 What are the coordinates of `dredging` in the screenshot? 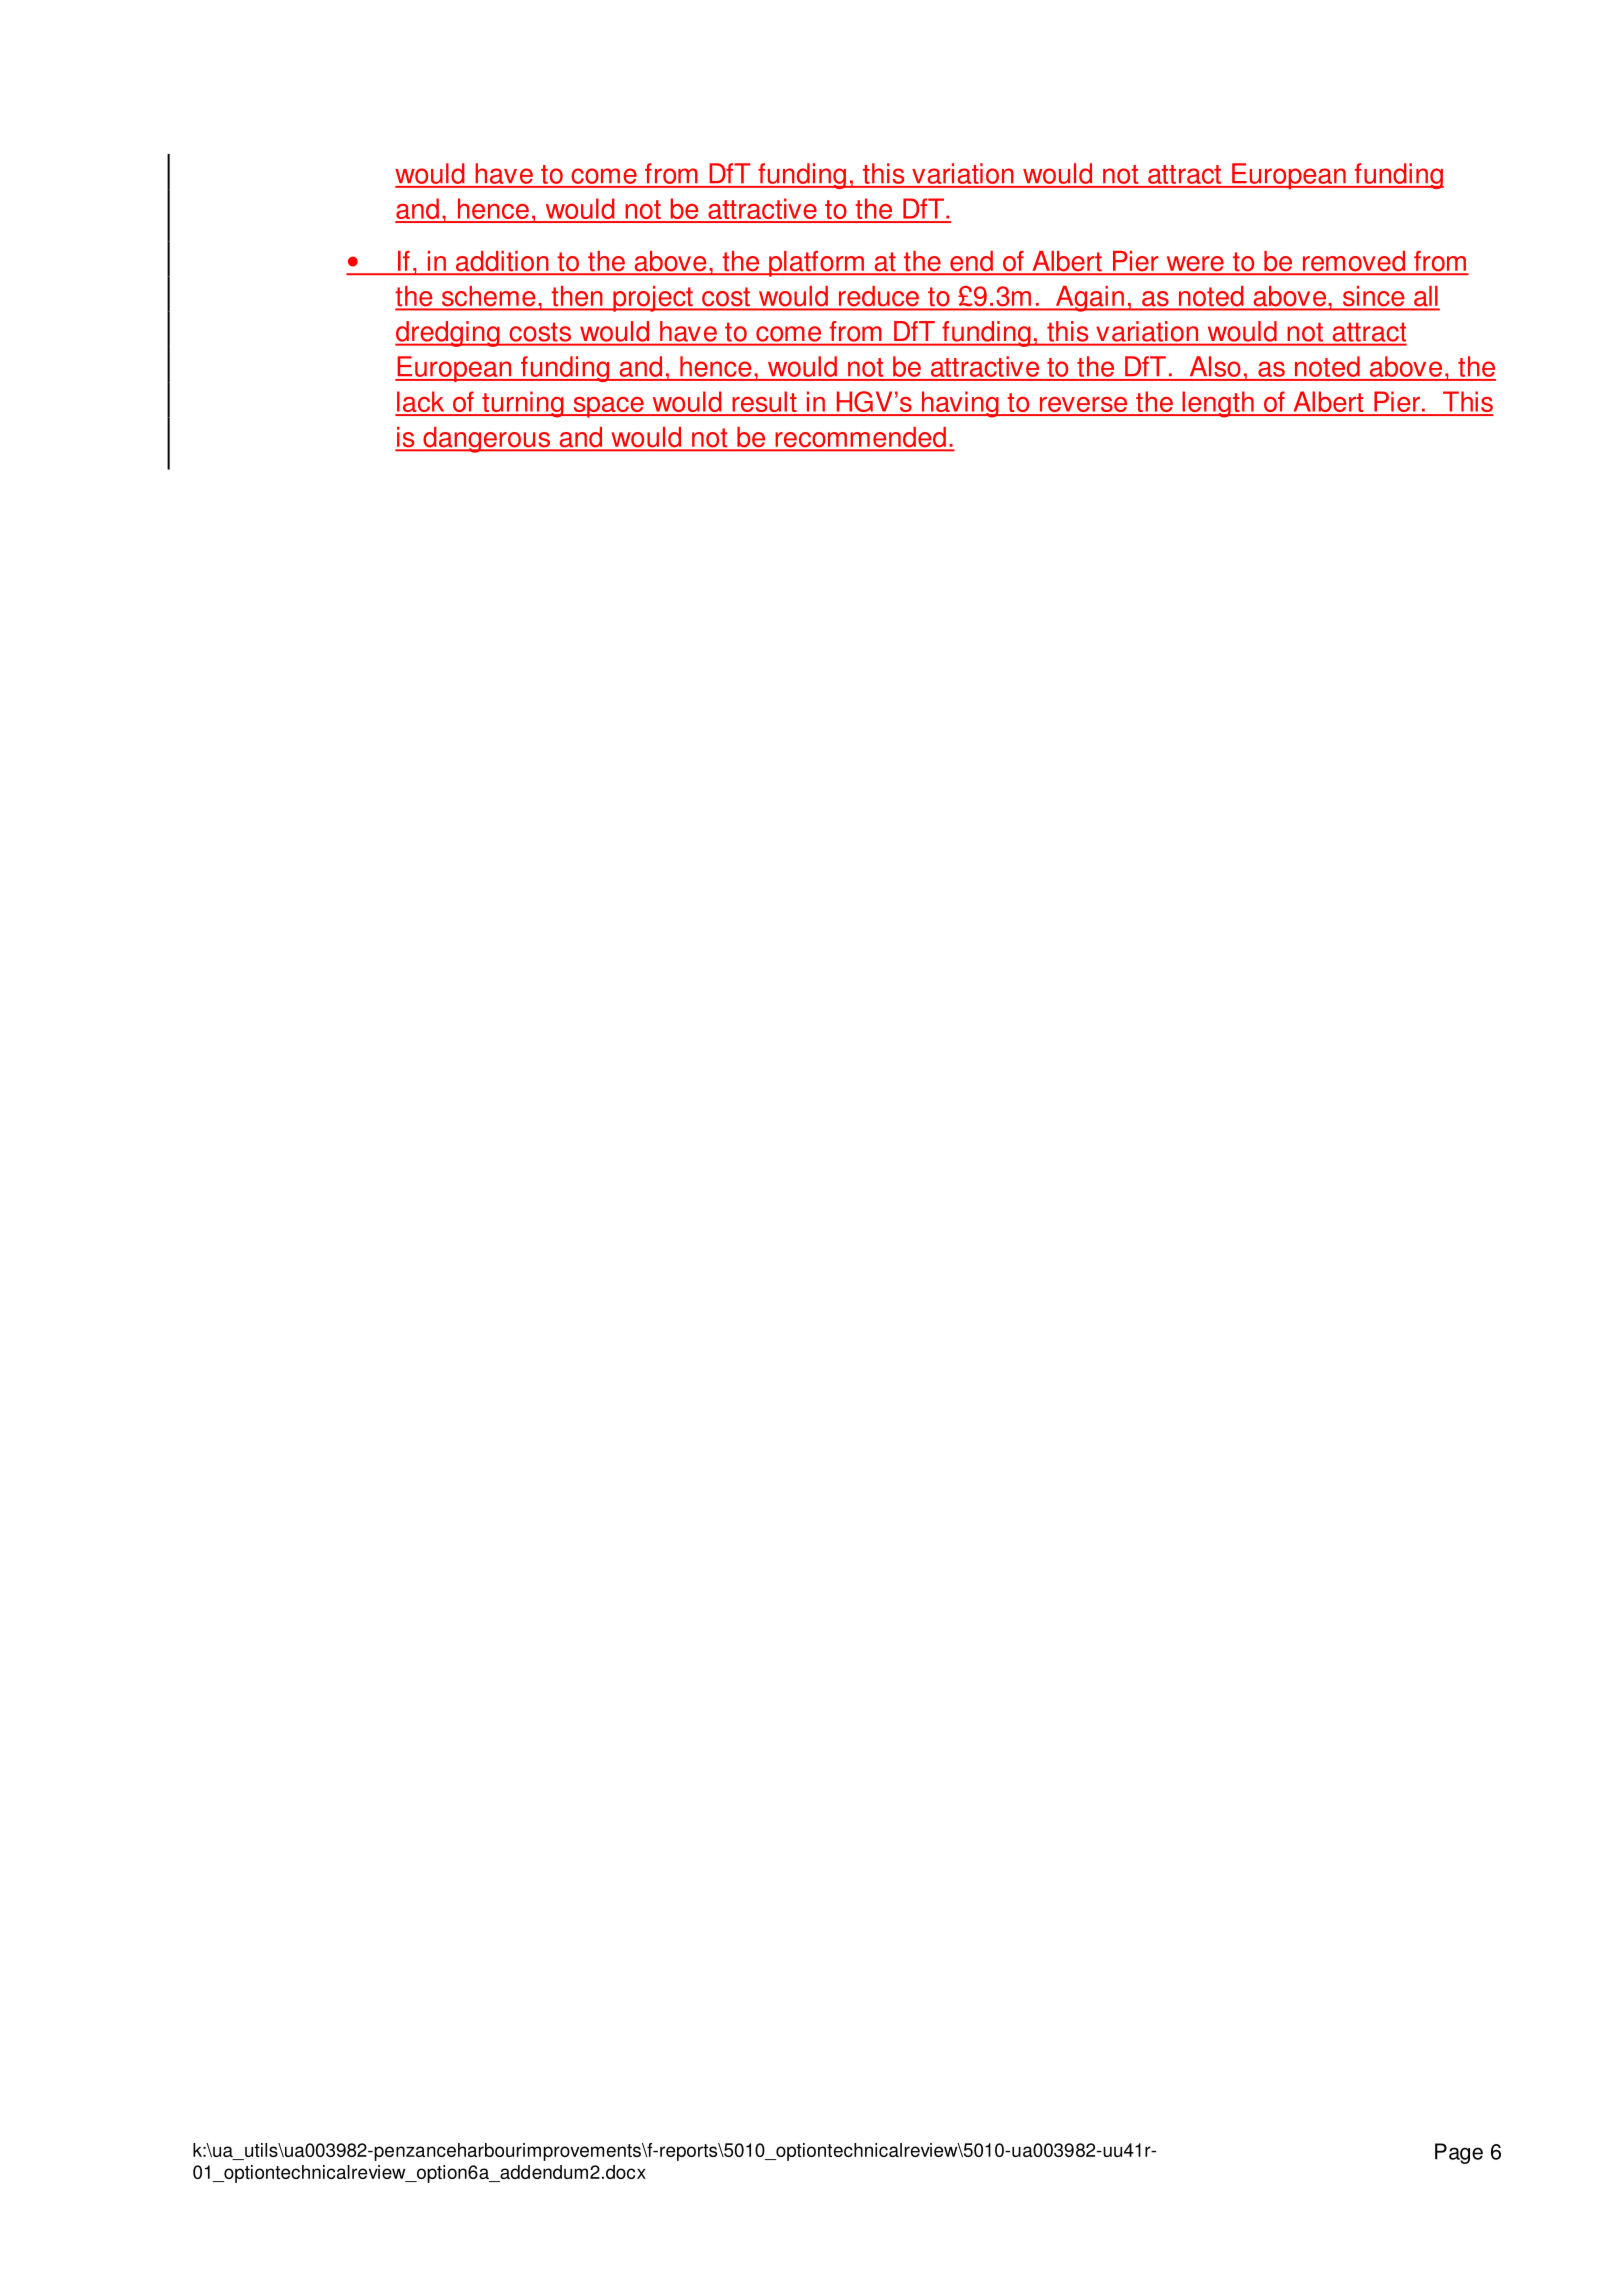 It's located at (448, 334).
